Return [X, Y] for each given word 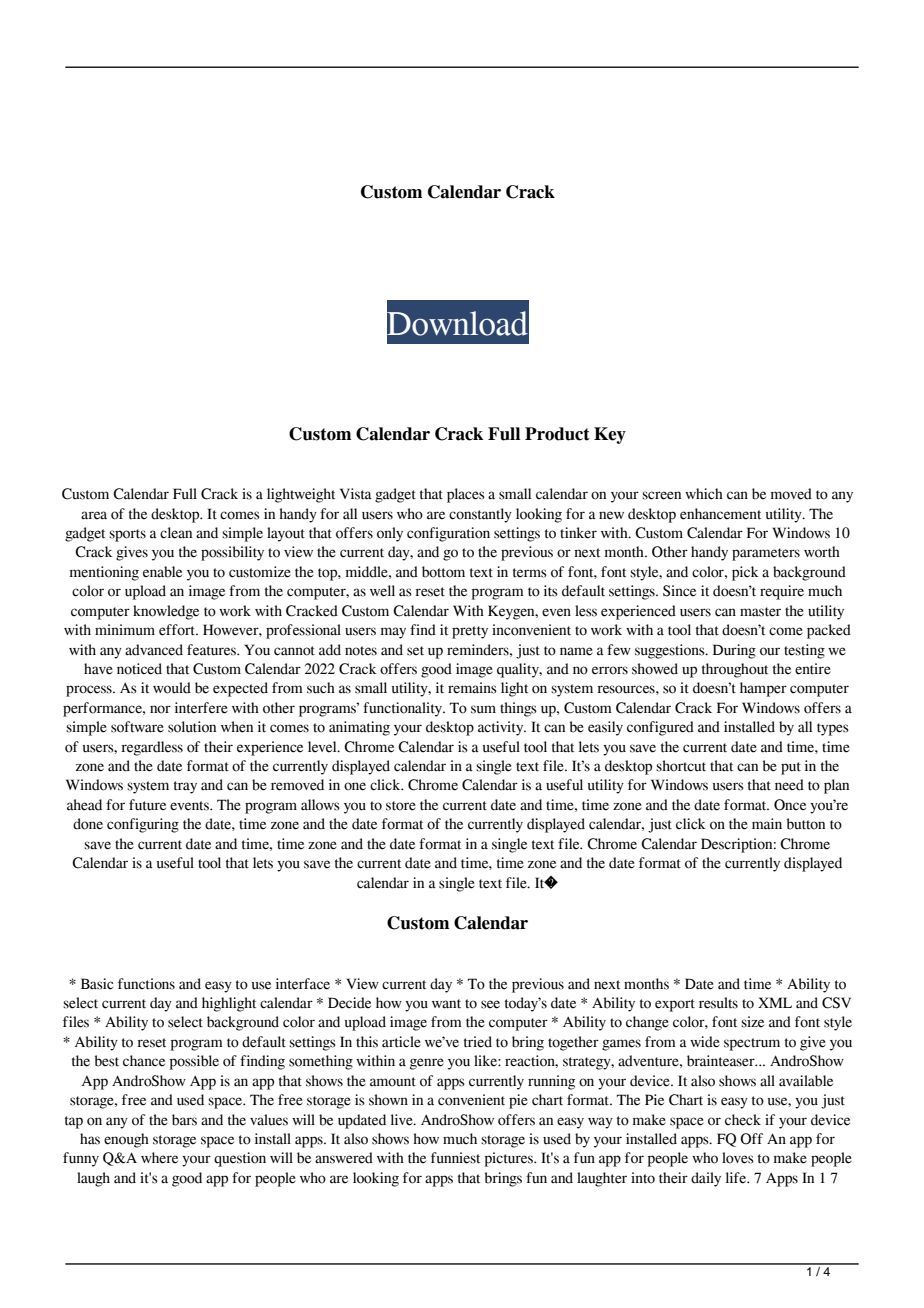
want [446, 1004]
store [401, 806]
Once [790, 805]
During [734, 651]
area [94, 515]
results [718, 1003]
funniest [455, 1158]
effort [178, 630]
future [147, 805]
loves [738, 1158]
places [466, 495]
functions [146, 984]
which [704, 494]
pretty [470, 632]
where [159, 1158]
